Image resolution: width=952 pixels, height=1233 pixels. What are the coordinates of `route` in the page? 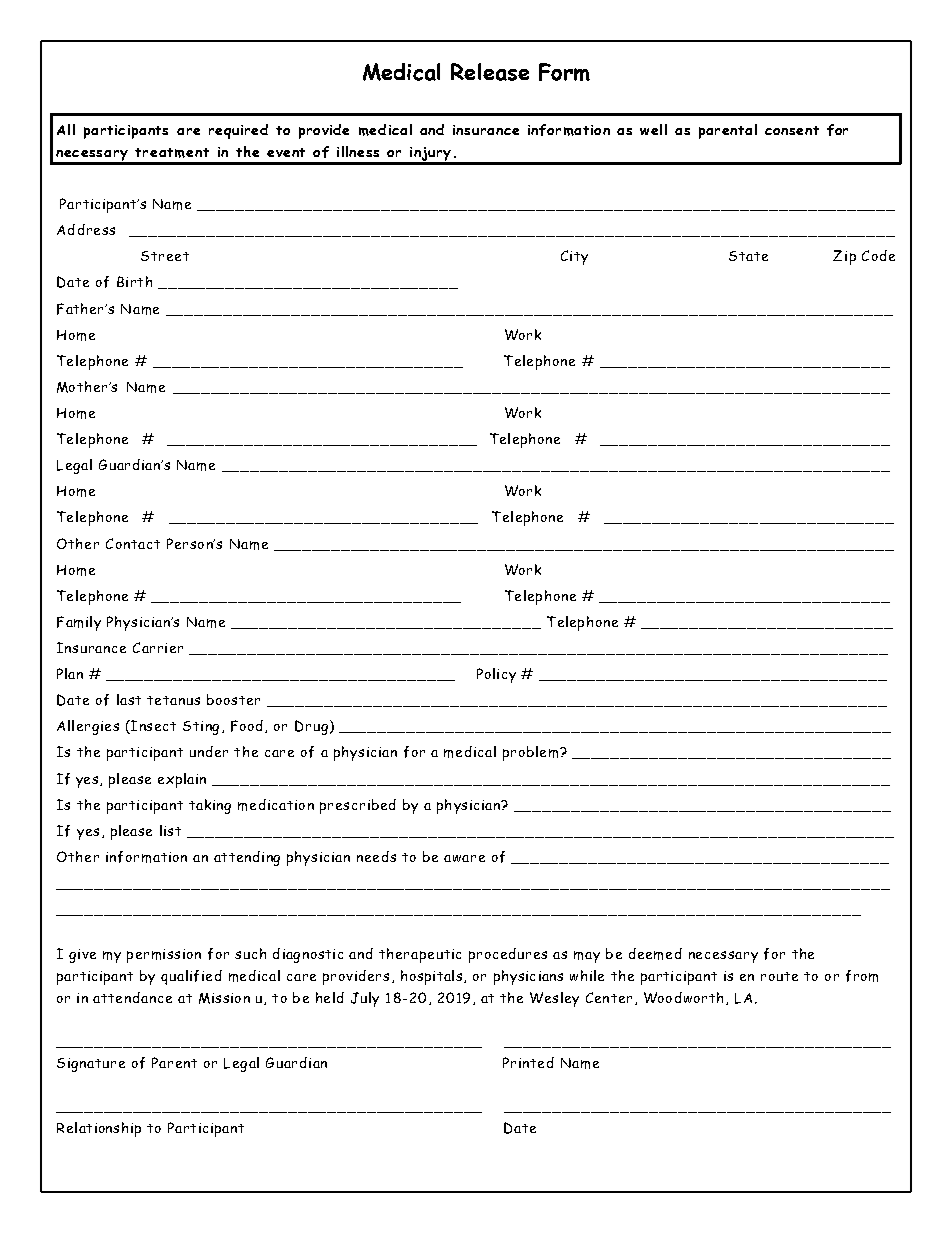 It's located at (779, 976).
